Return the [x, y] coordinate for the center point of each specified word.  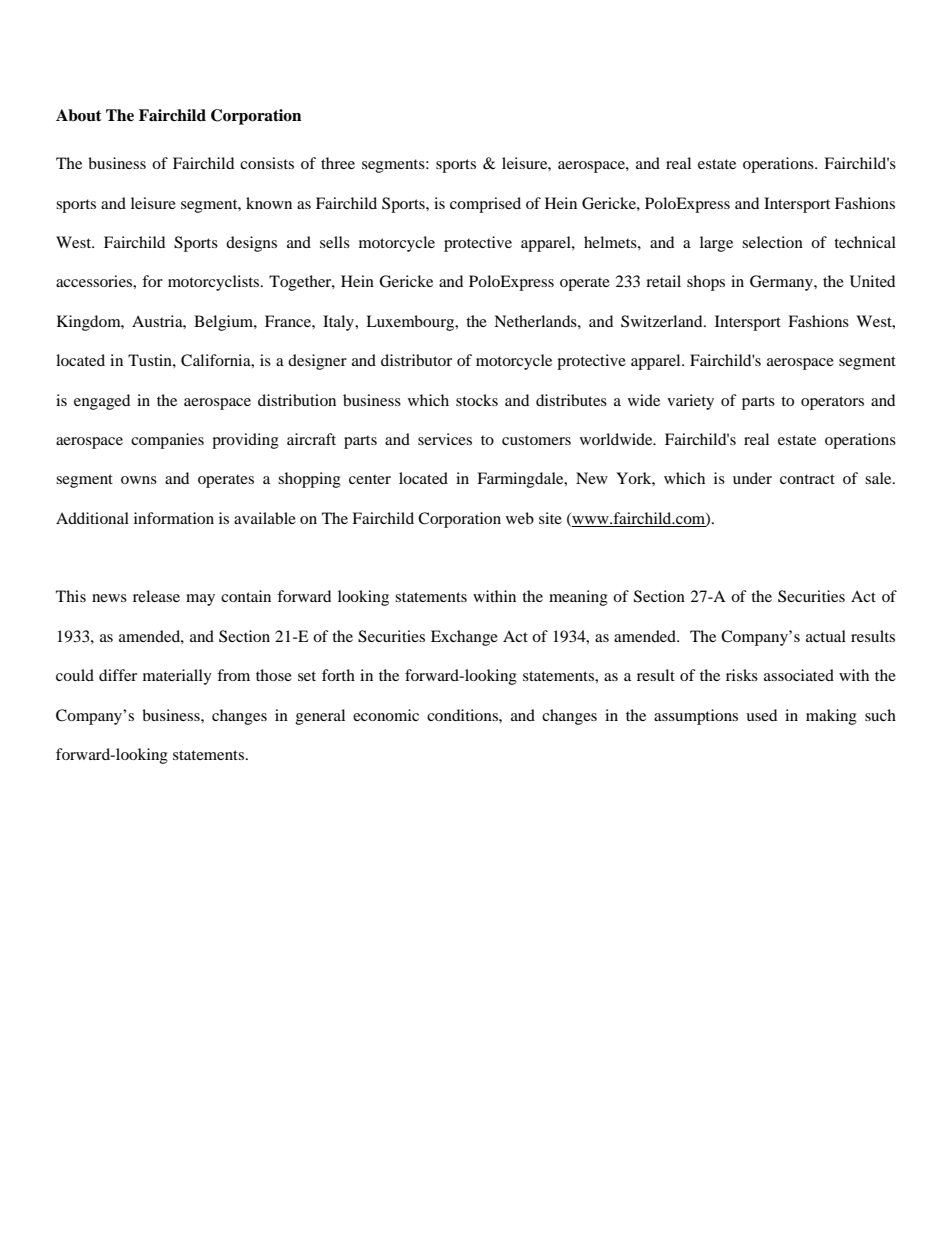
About [79, 115]
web [520, 518]
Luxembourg [411, 323]
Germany [782, 283]
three [338, 163]
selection [772, 242]
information [174, 518]
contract [807, 479]
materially [177, 677]
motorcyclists [215, 283]
